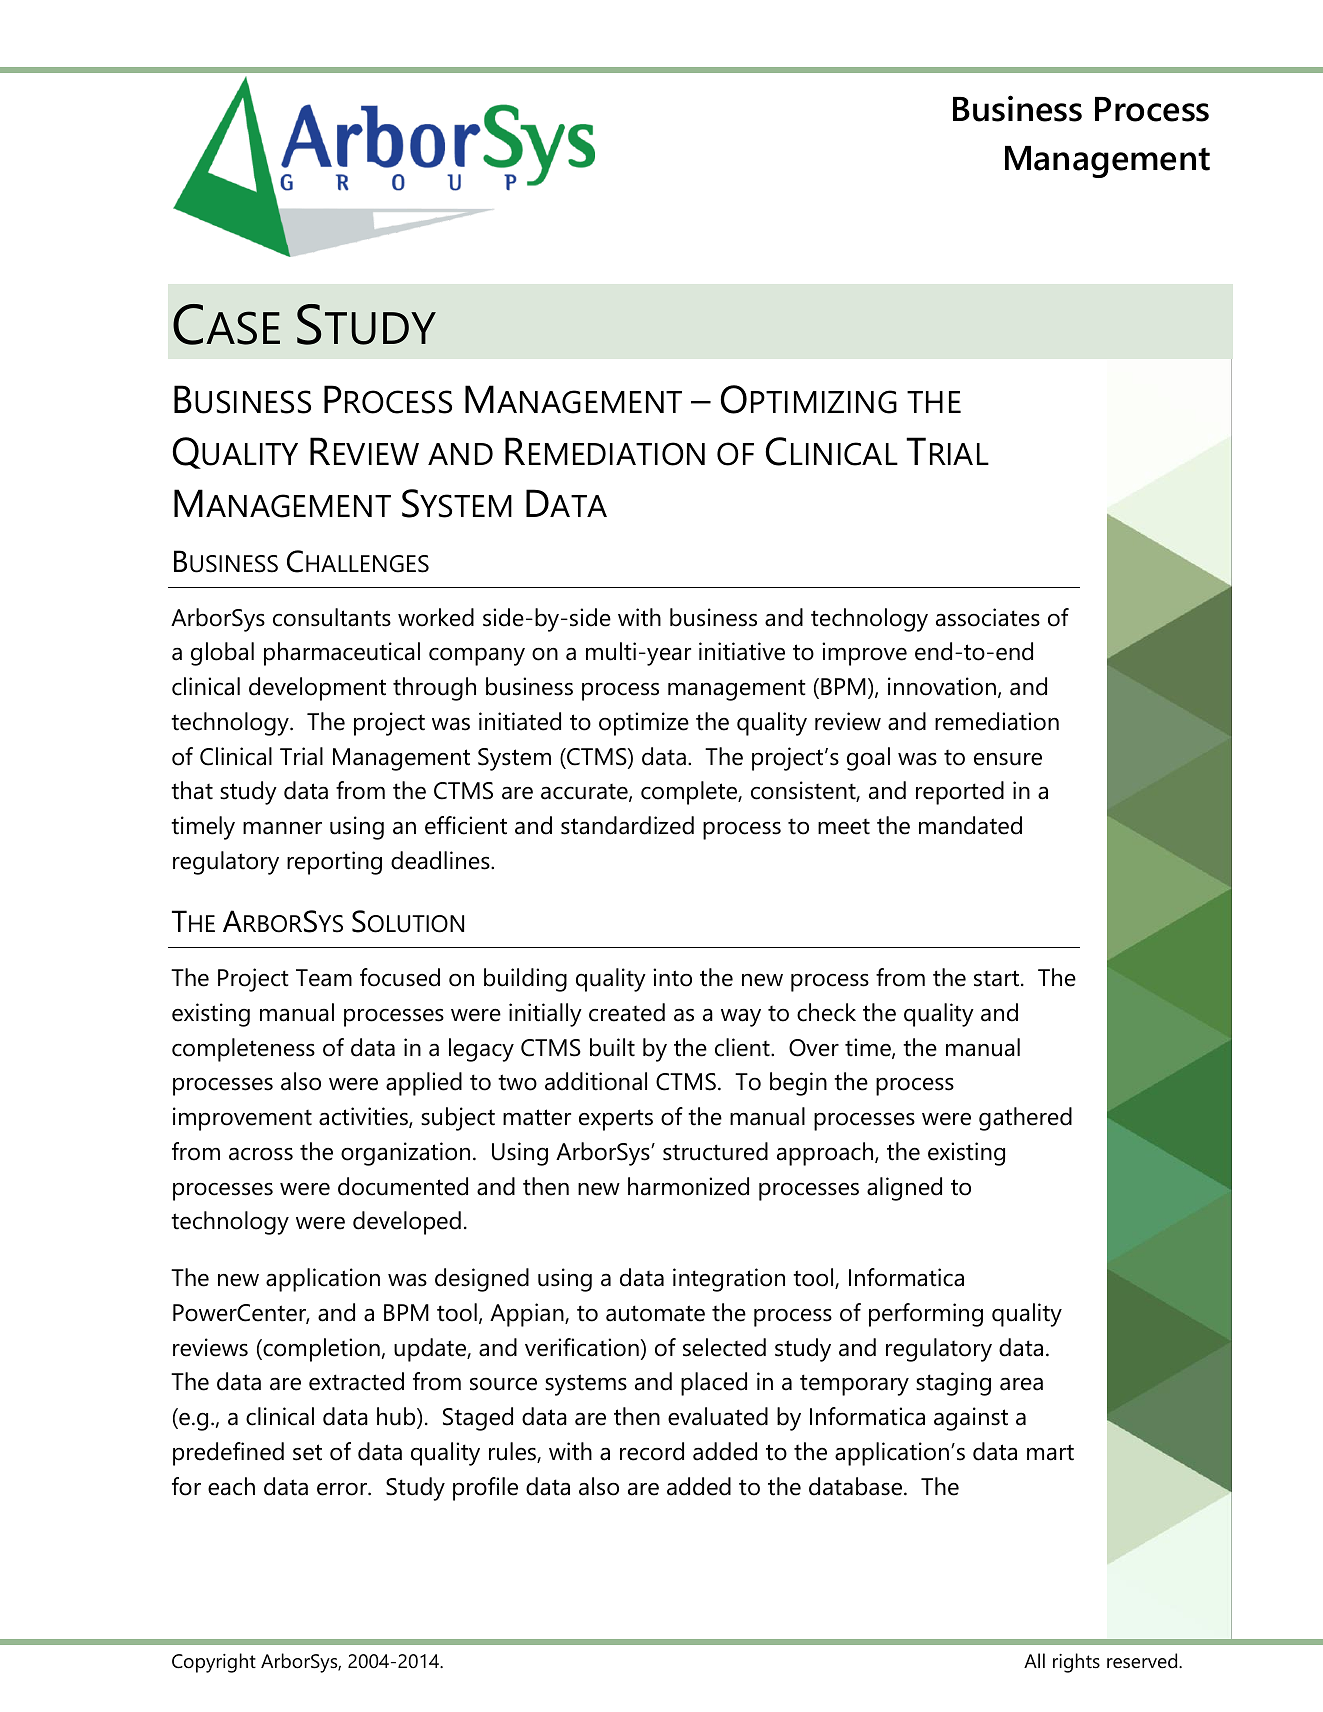  I want to click on initiative, so click(742, 651).
